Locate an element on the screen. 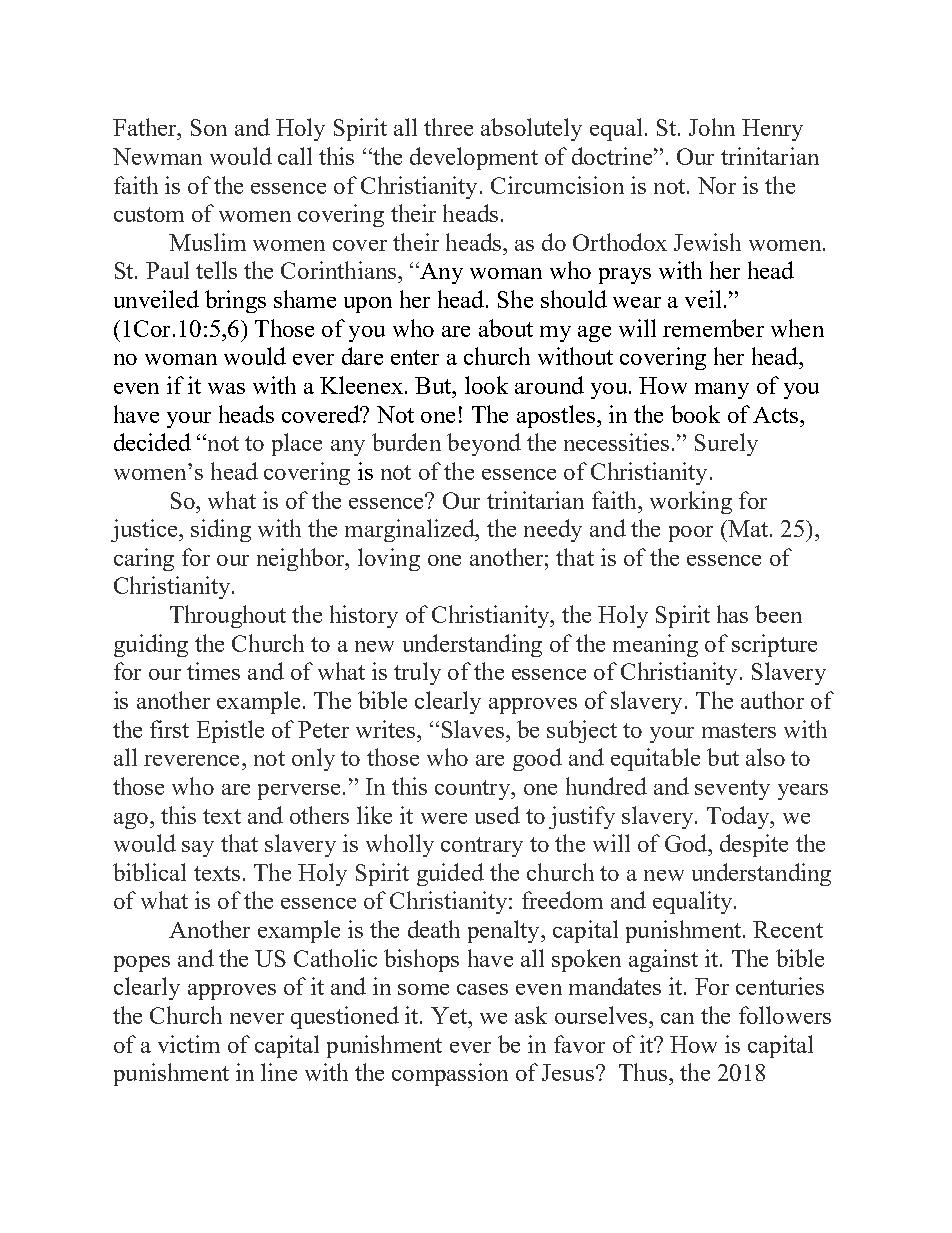 The height and width of the screenshot is (1233, 952). Surely is located at coordinates (726, 444).
